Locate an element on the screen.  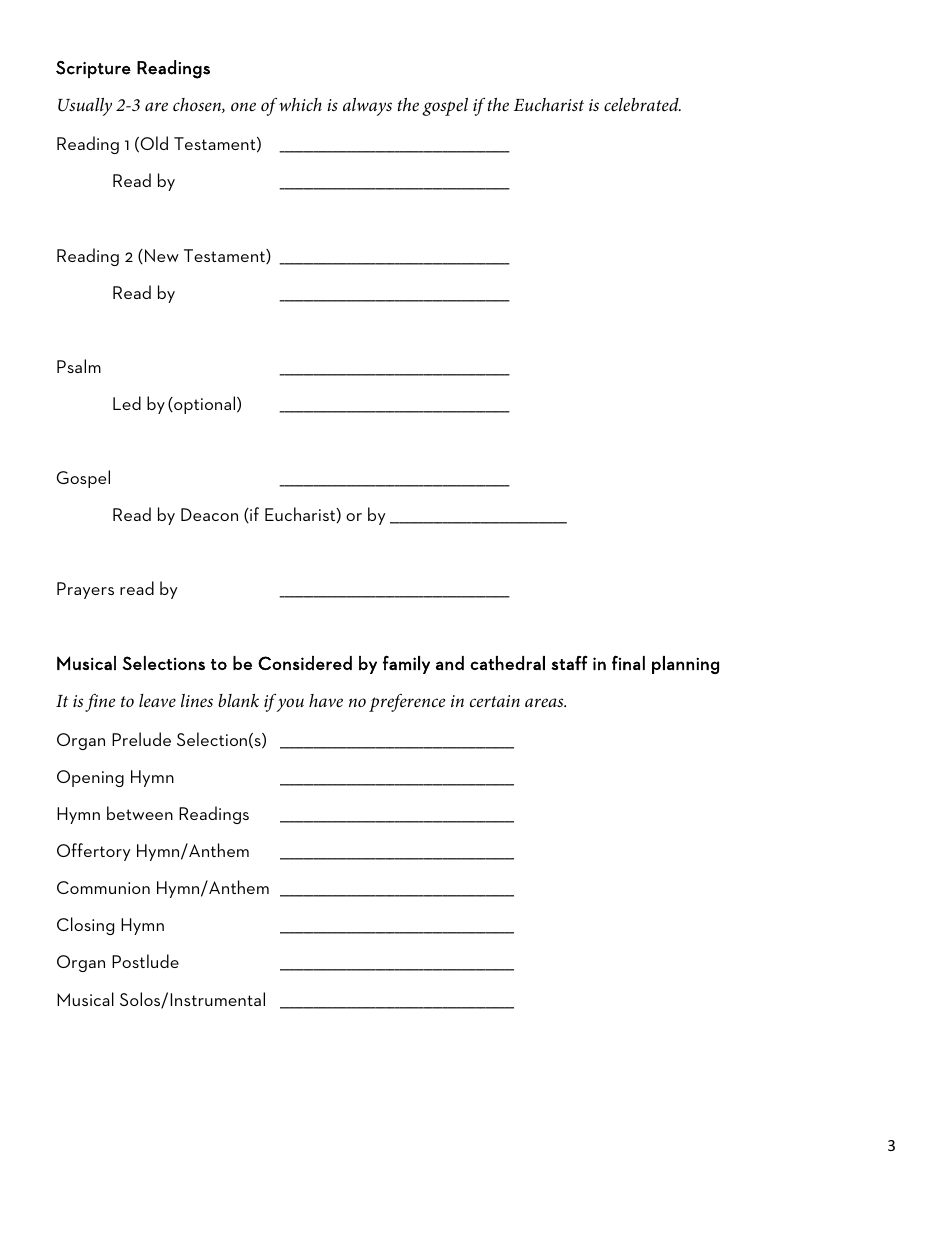
optional is located at coordinates (205, 405).
